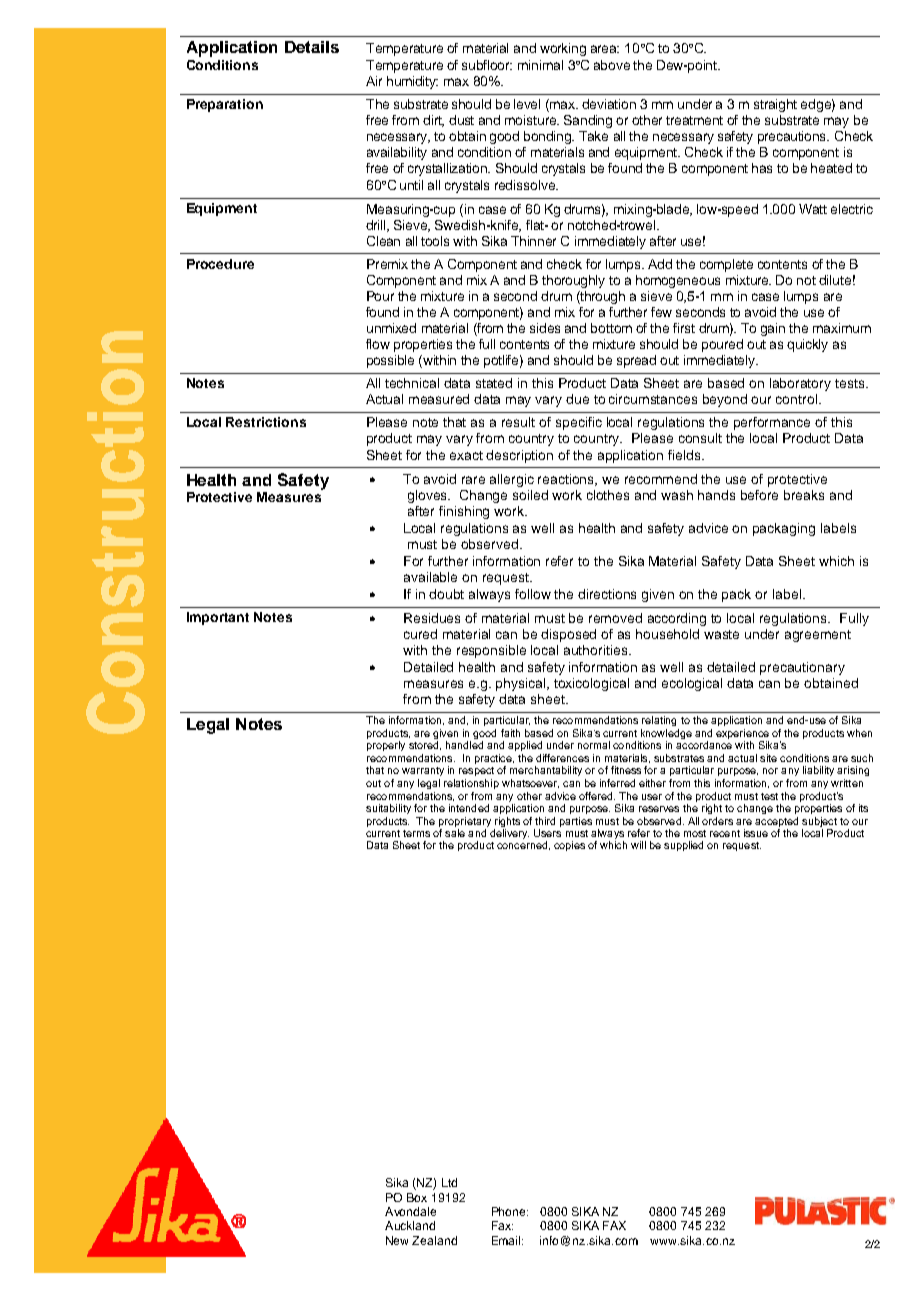  I want to click on accepted, so click(776, 822).
